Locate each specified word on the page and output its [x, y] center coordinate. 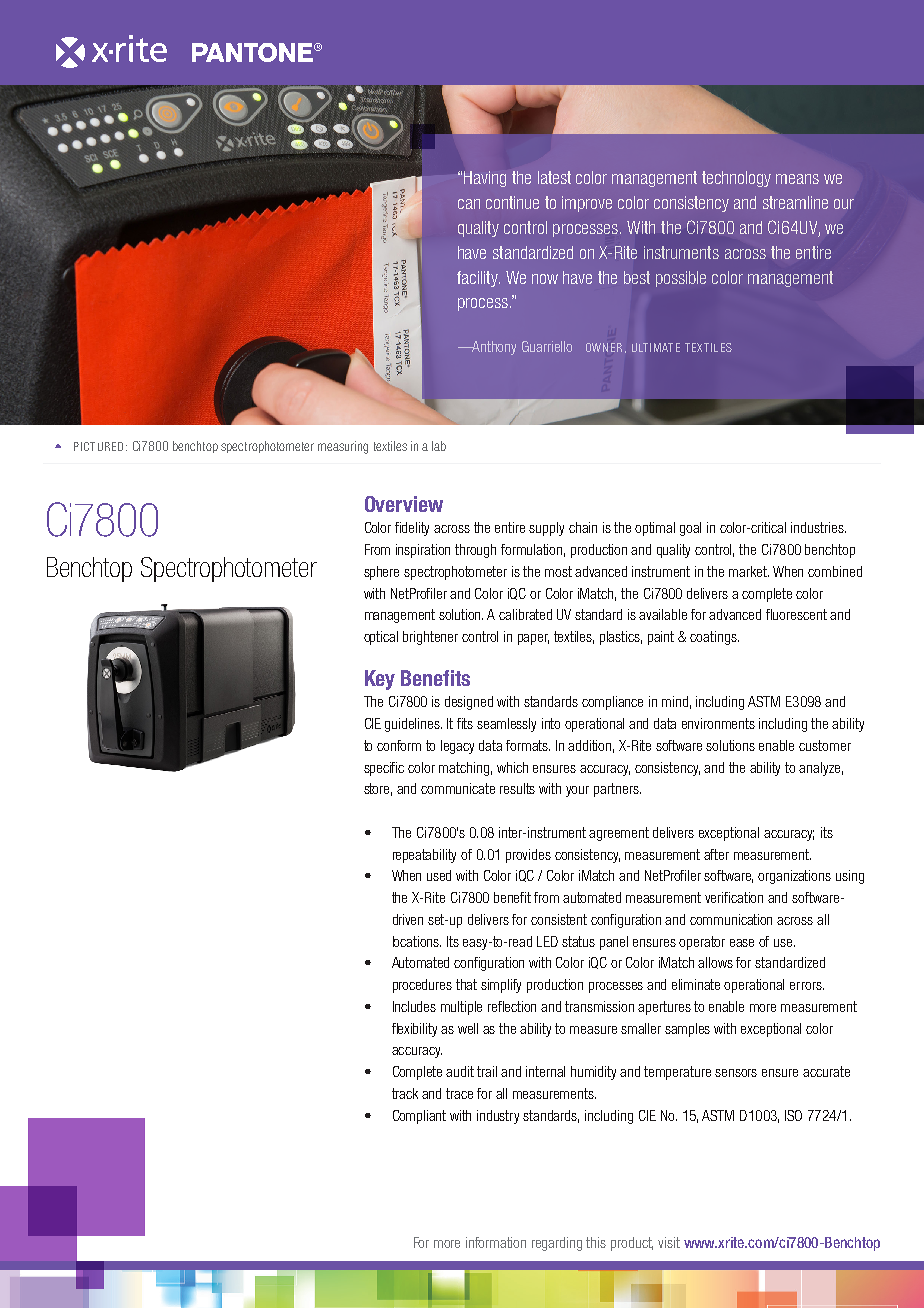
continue [512, 202]
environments [718, 723]
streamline [795, 202]
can [469, 204]
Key [380, 680]
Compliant [419, 1117]
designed [469, 703]
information [496, 1242]
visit [669, 1242]
